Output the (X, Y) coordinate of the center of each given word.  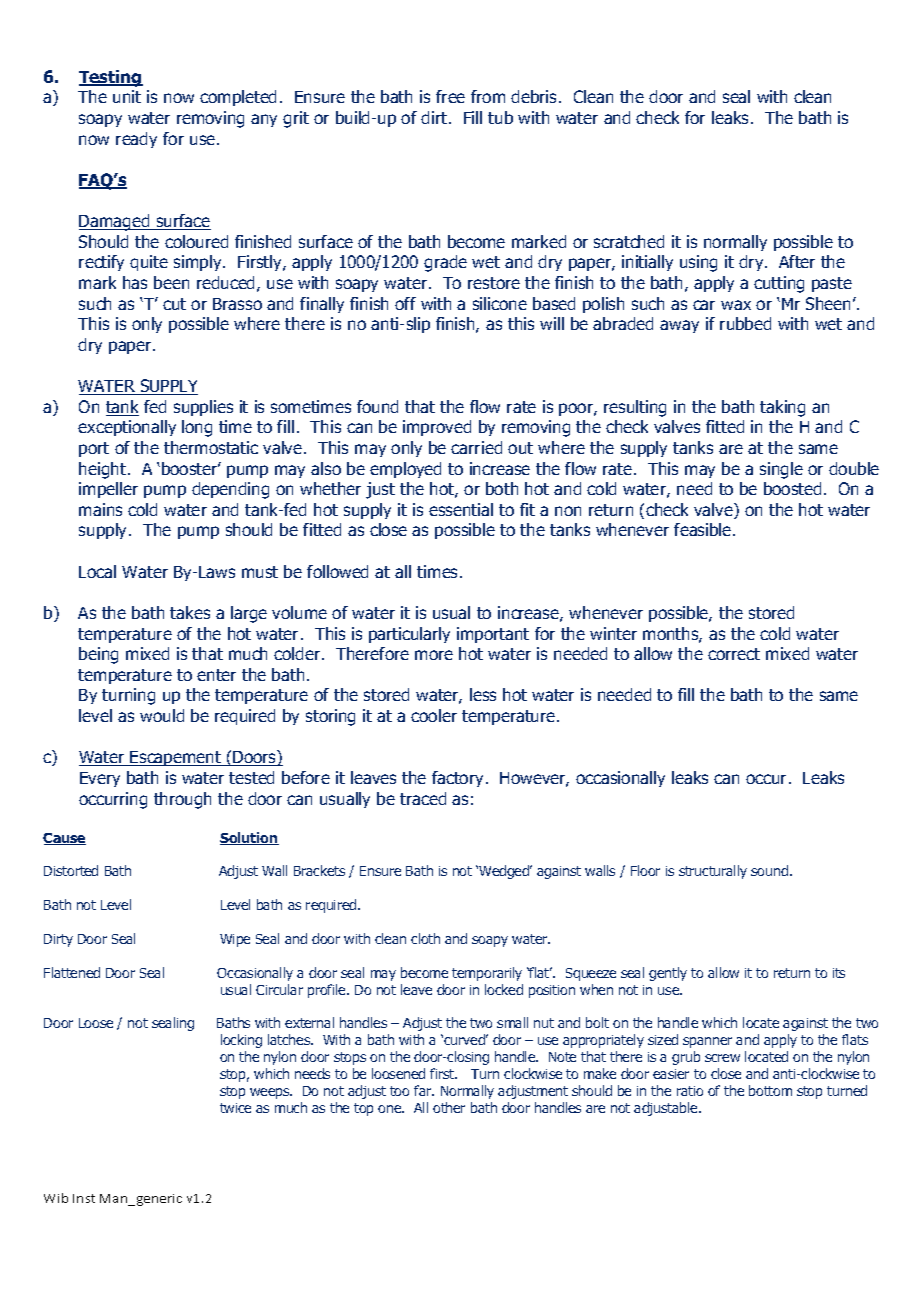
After (797, 261)
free (450, 96)
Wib (56, 1198)
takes (190, 612)
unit (127, 96)
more (434, 655)
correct (734, 654)
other (449, 1107)
